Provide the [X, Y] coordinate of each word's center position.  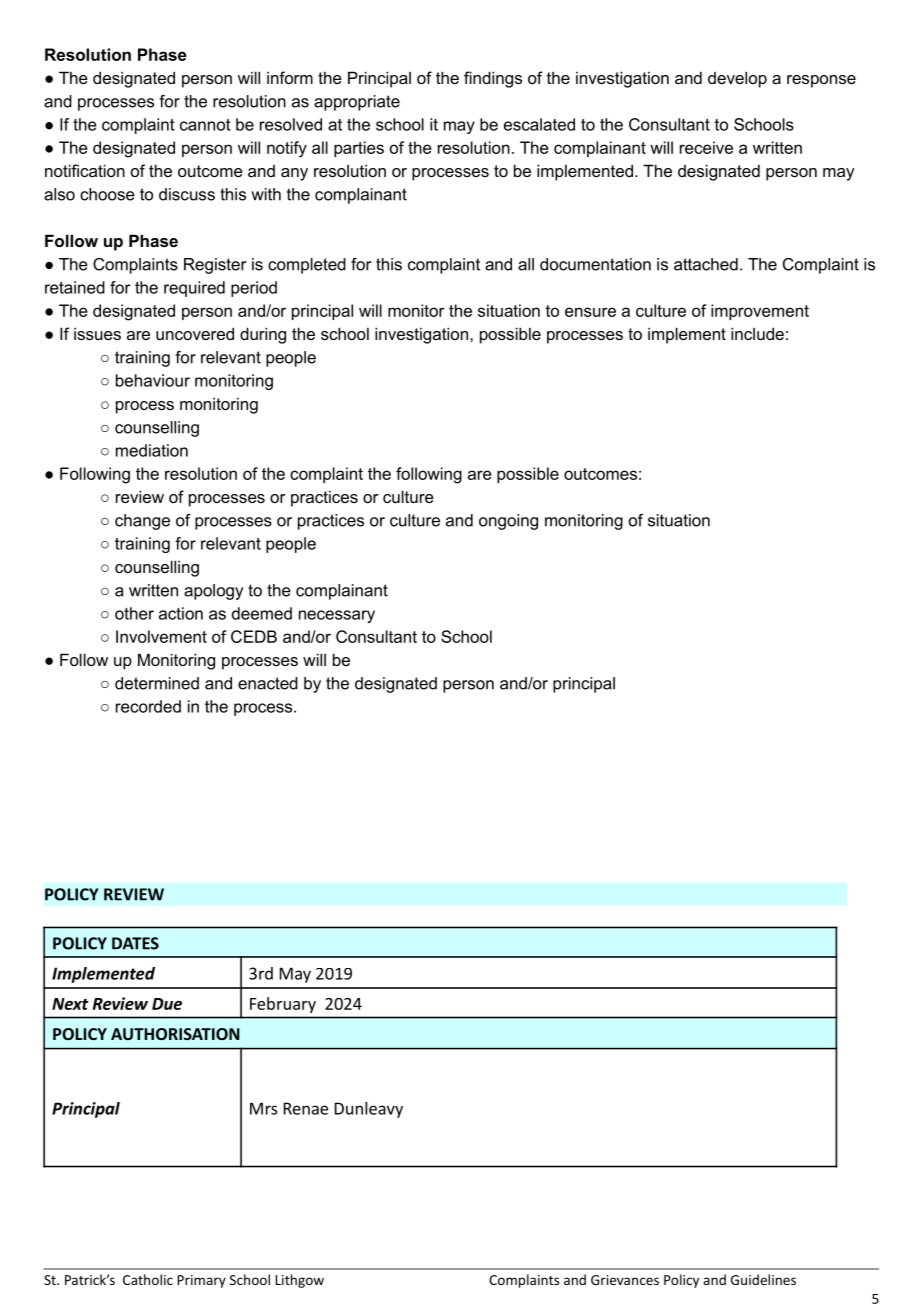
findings [493, 79]
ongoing [508, 522]
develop [737, 79]
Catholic [148, 1279]
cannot [205, 125]
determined [157, 683]
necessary [337, 616]
